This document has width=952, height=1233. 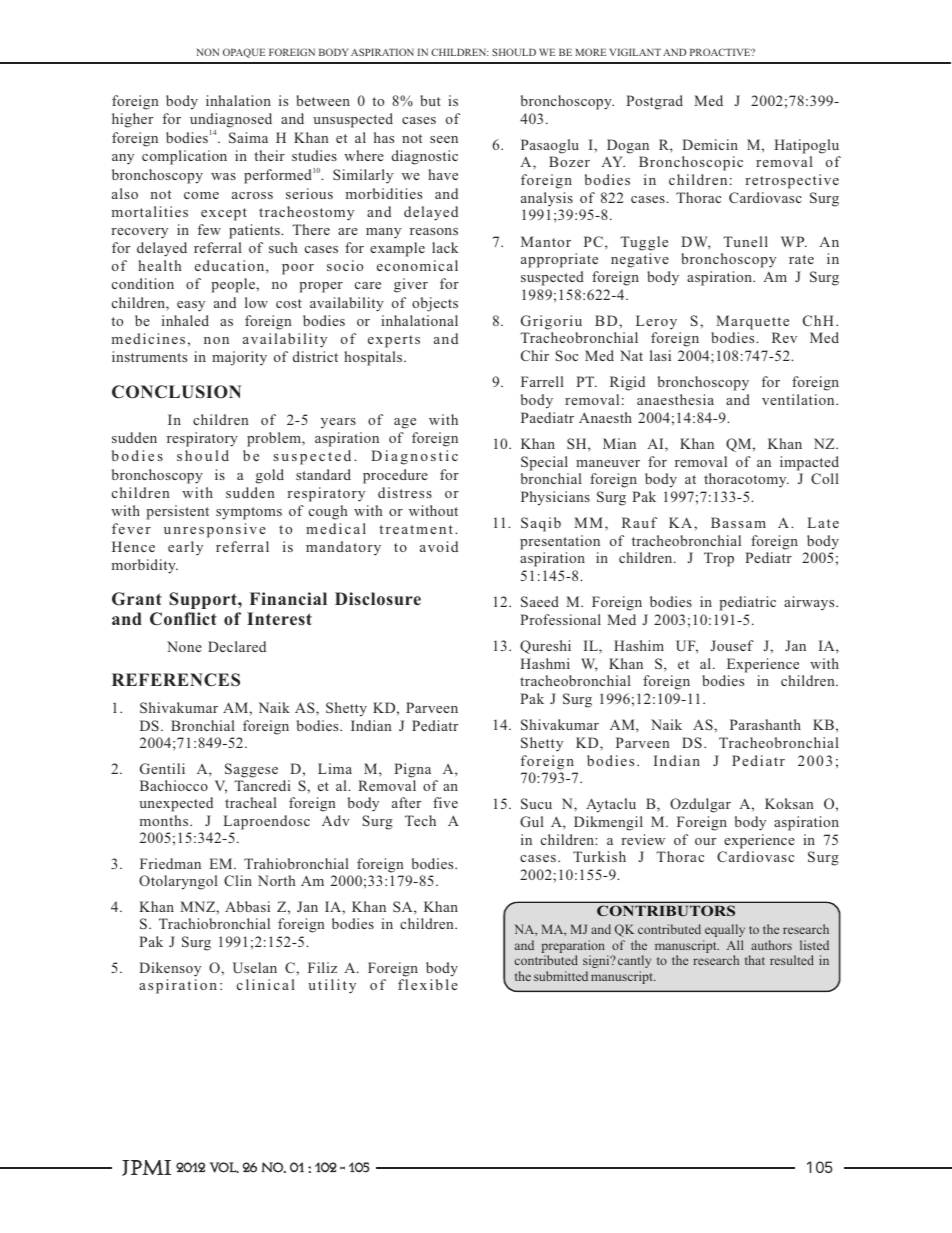 What do you see at coordinates (224, 1167) in the document?
I see `Vol` at bounding box center [224, 1167].
